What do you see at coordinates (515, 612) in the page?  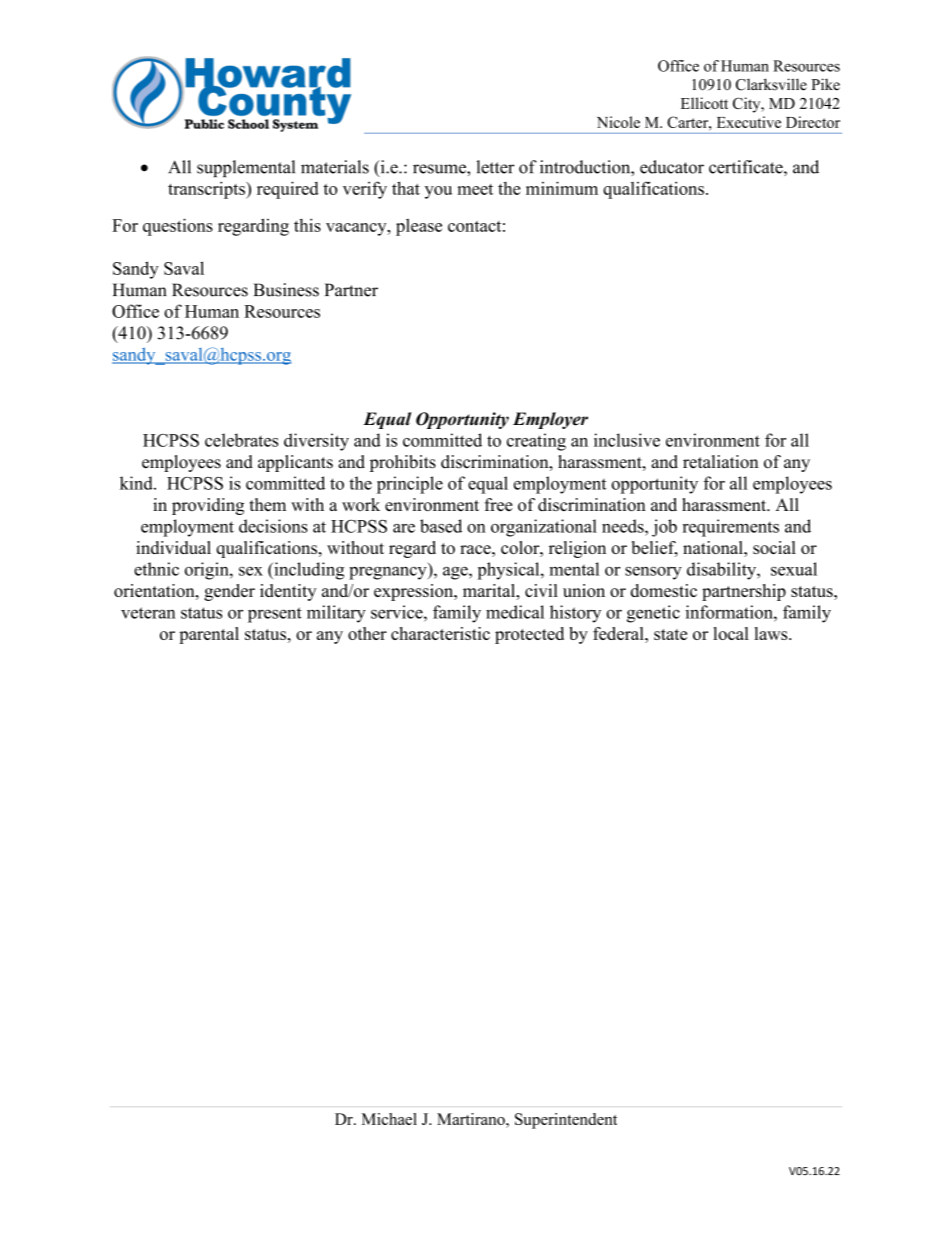 I see `medical` at bounding box center [515, 612].
